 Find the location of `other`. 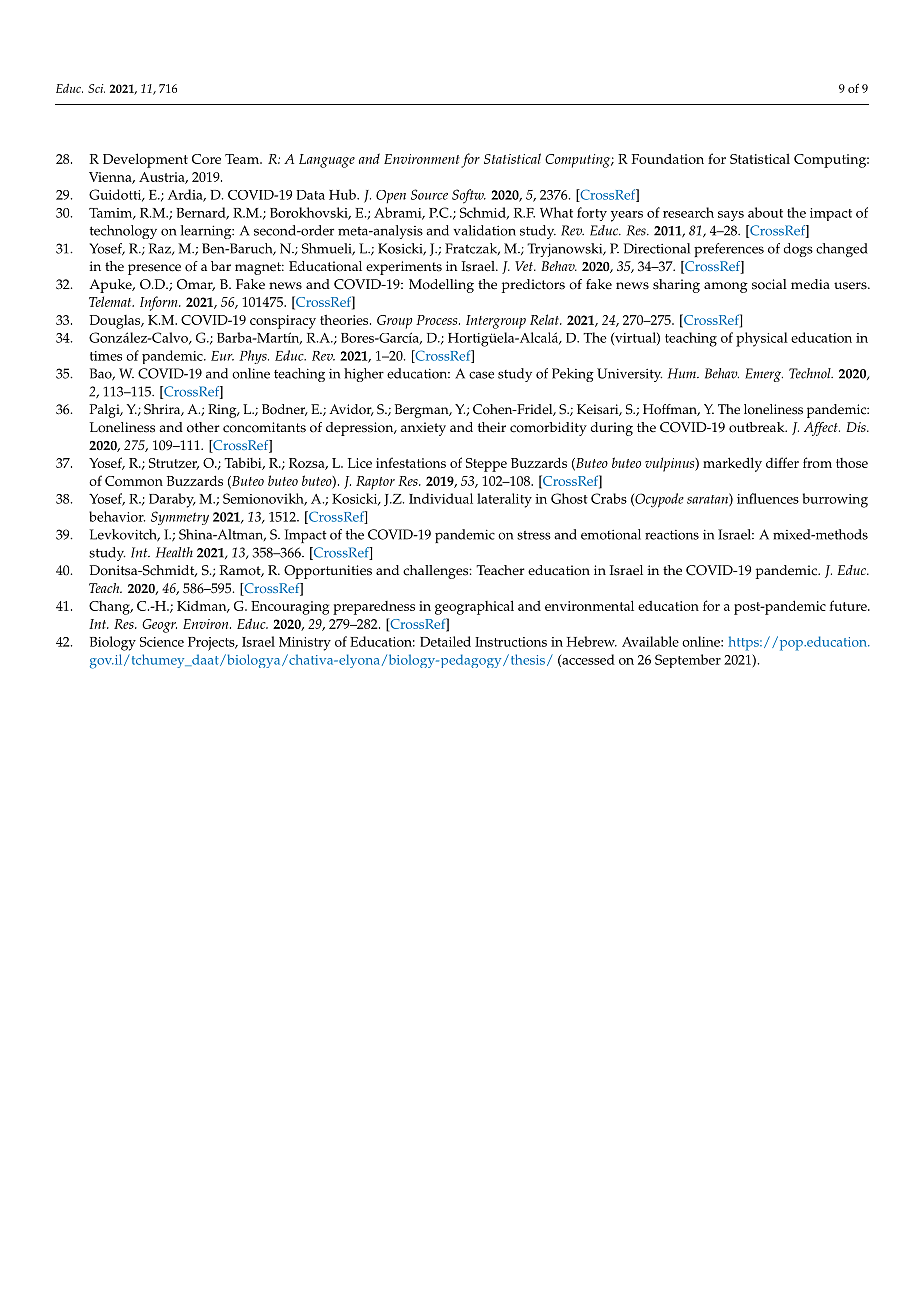

other is located at coordinates (203, 427).
